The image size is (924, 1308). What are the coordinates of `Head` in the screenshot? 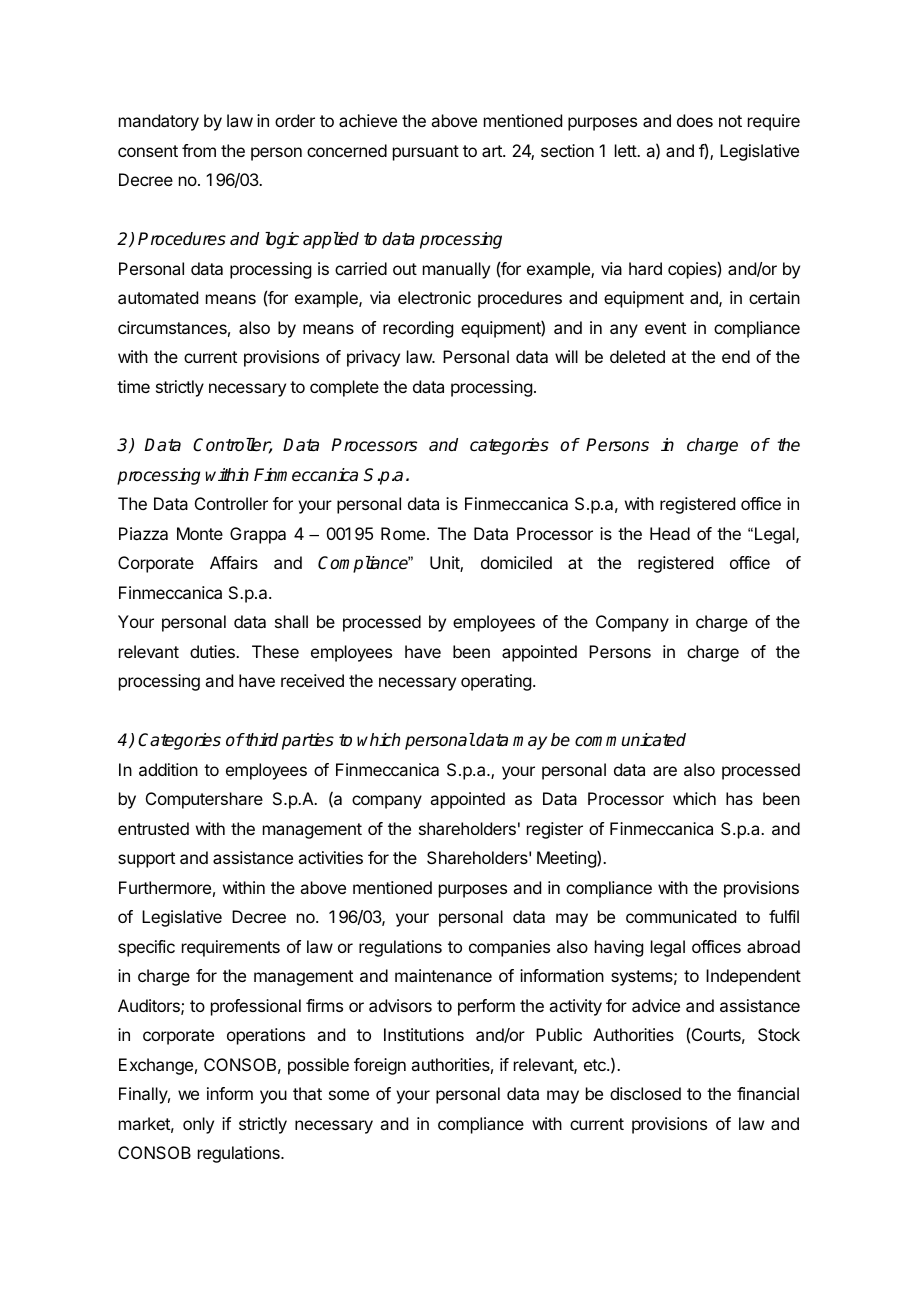 It's located at (670, 533).
